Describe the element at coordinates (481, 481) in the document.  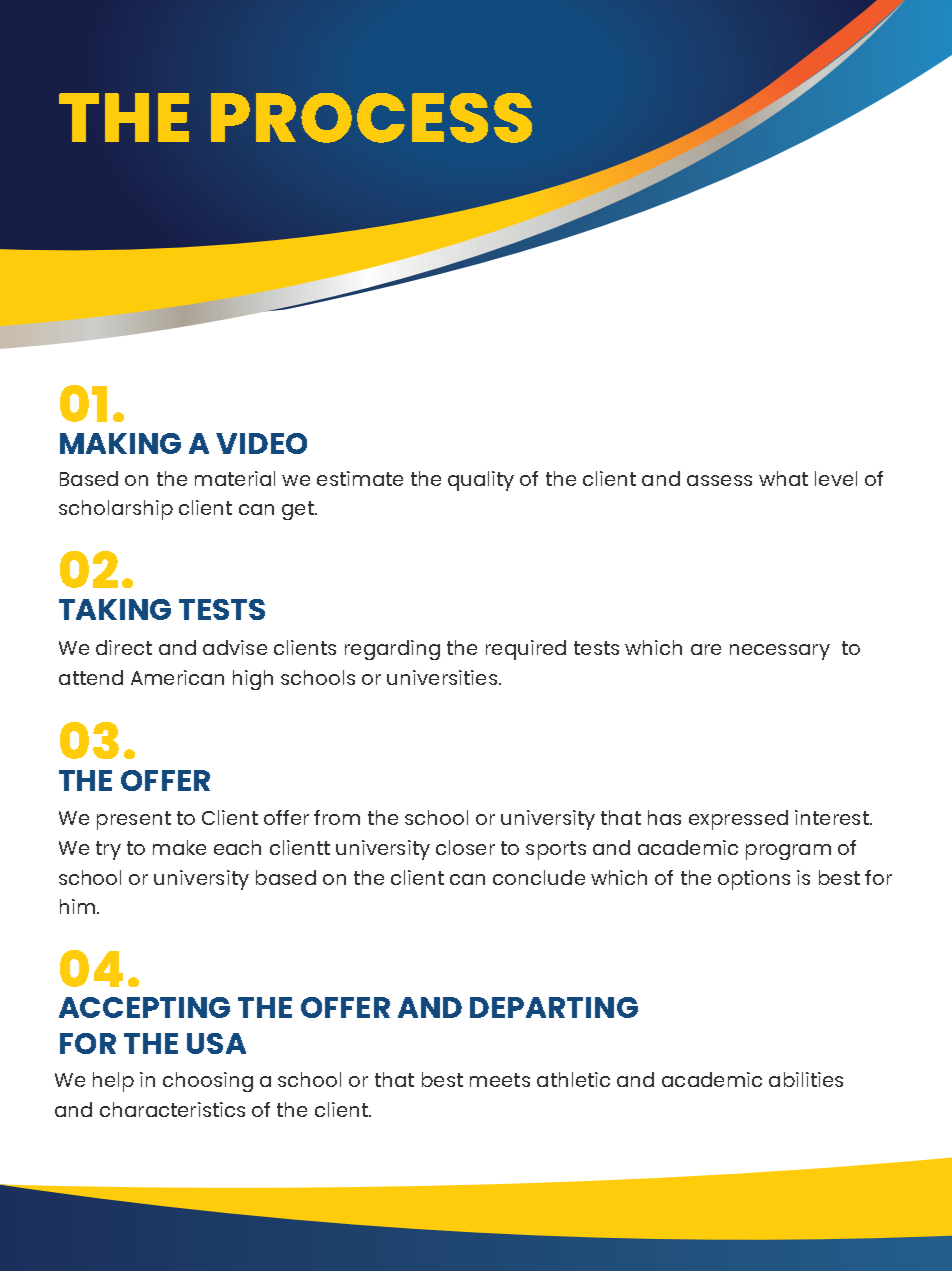
I see `quality` at that location.
